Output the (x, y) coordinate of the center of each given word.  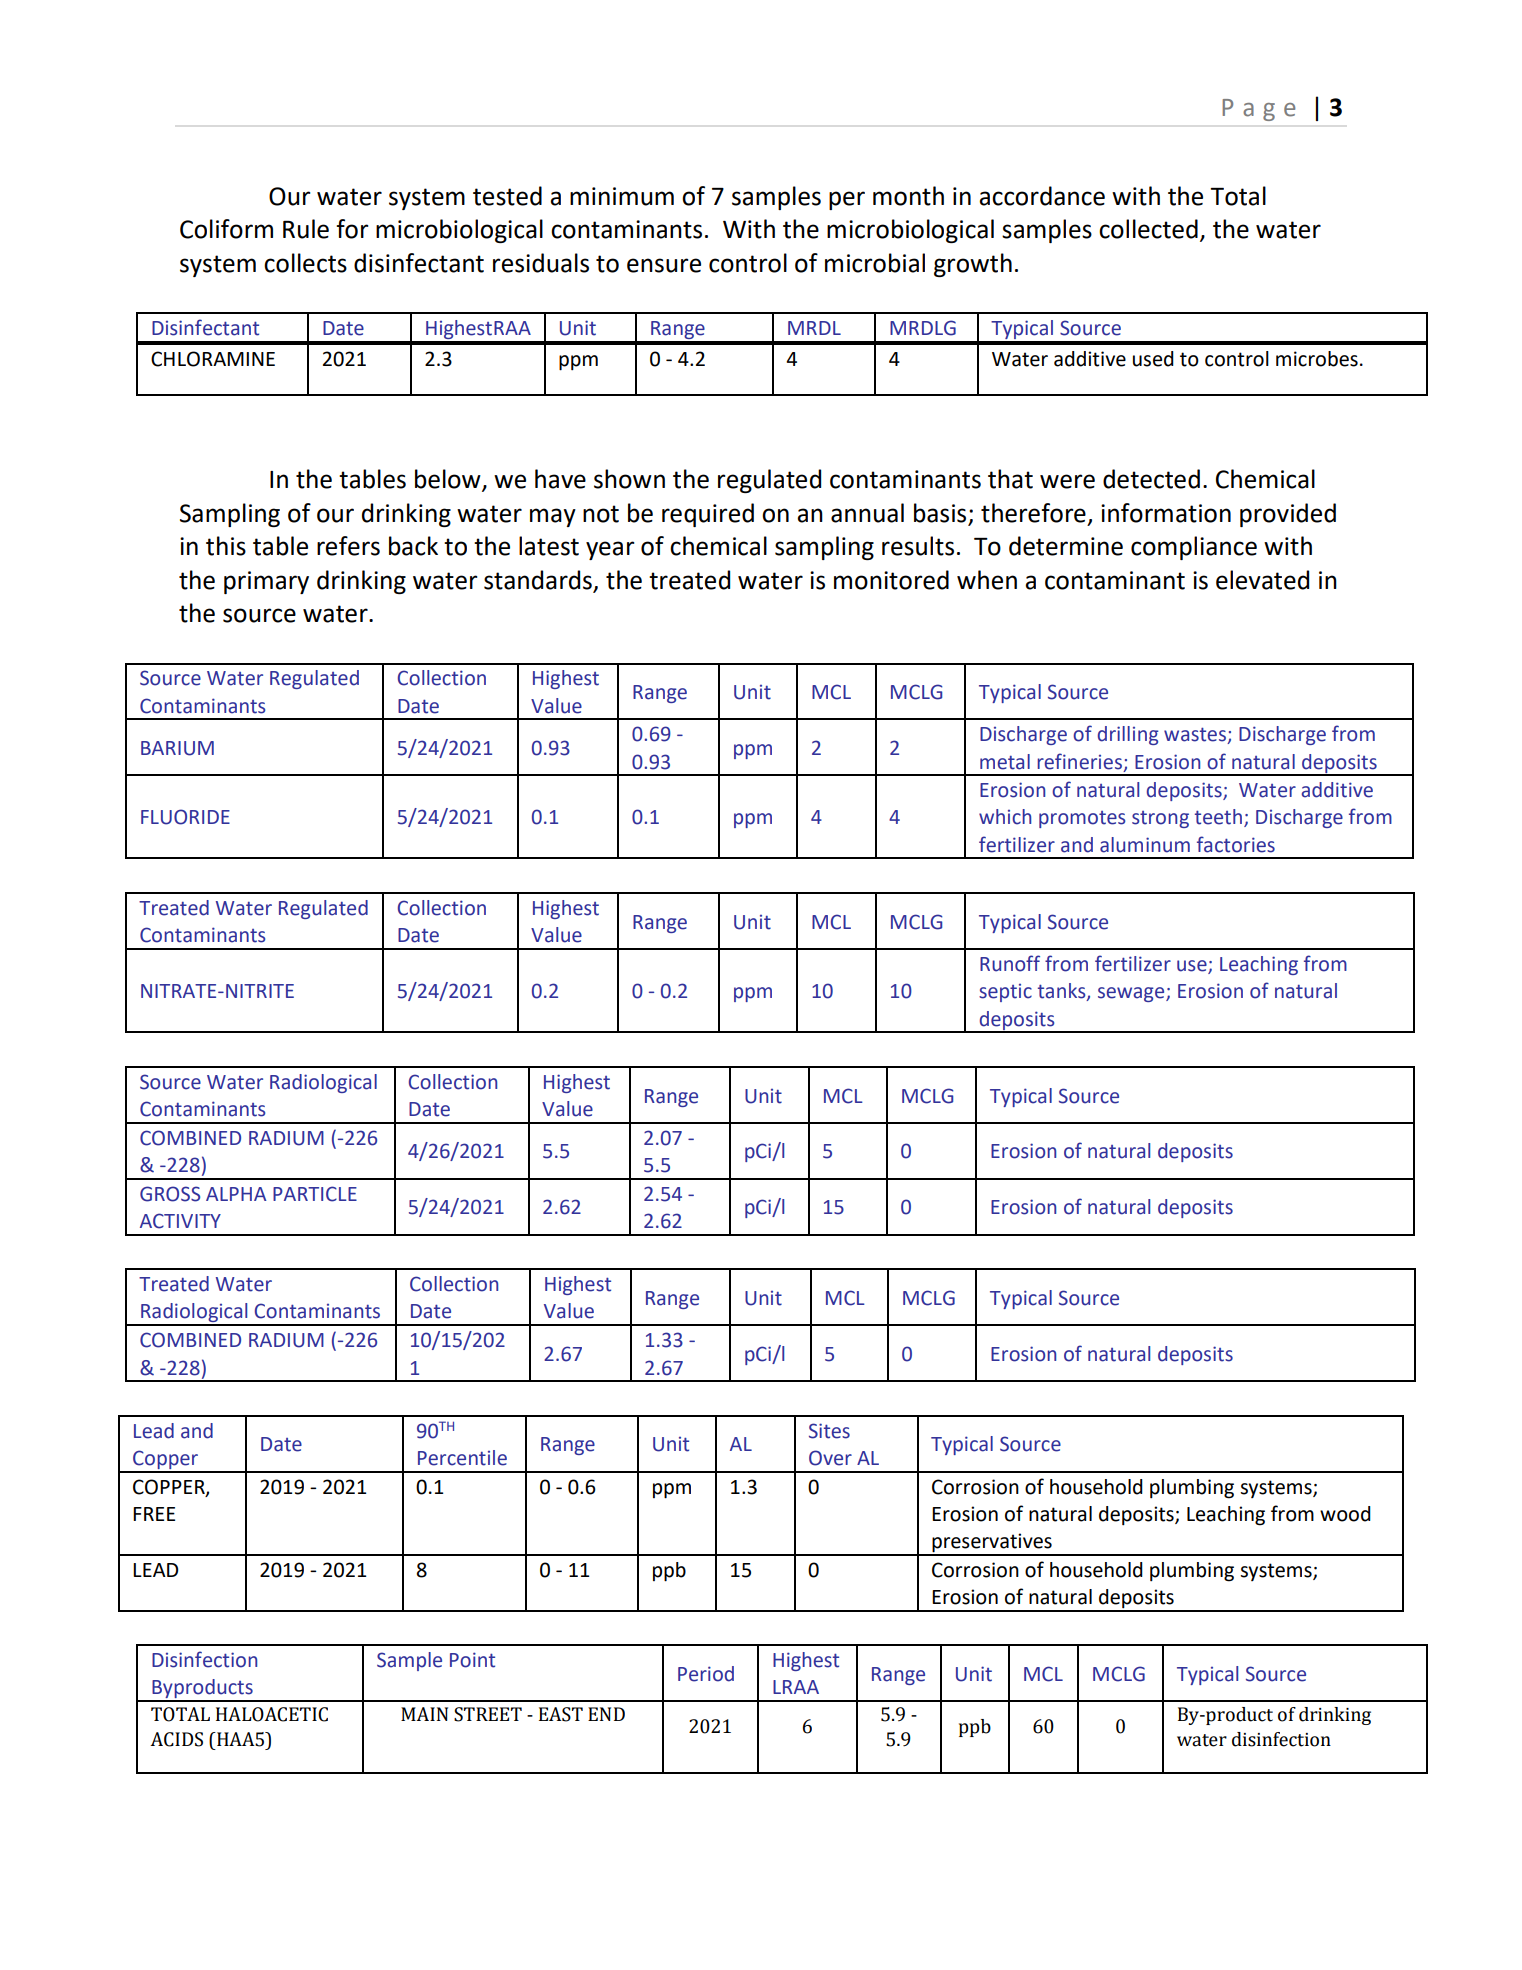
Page (1258, 110)
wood (1345, 1514)
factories (1236, 844)
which (1005, 817)
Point (472, 1660)
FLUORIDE (185, 817)
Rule (306, 229)
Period (706, 1674)
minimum (622, 196)
